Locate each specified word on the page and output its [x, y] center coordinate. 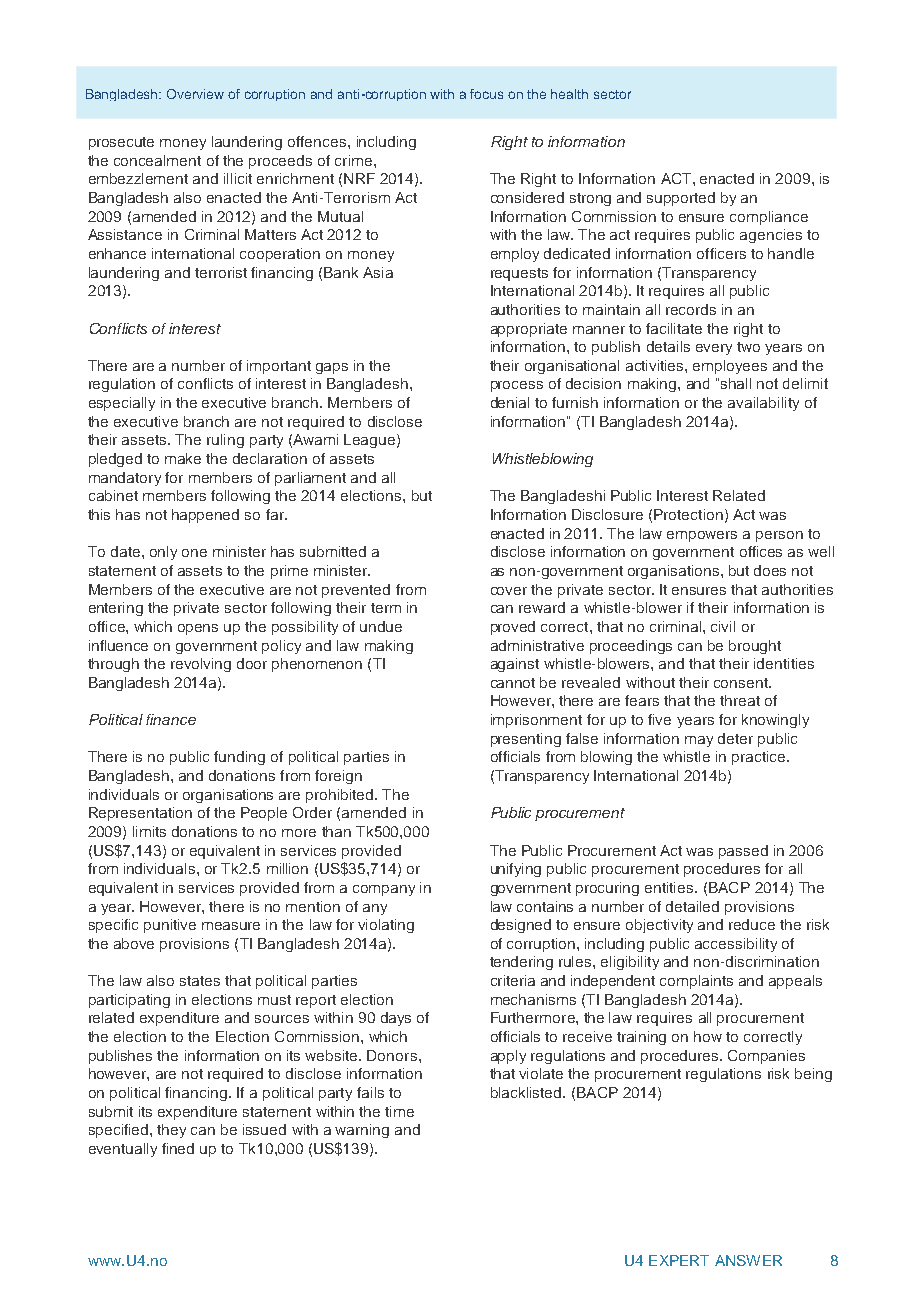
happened [205, 516]
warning [362, 1131]
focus [486, 94]
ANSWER [748, 1260]
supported [681, 199]
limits [149, 831]
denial [510, 402]
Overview [195, 94]
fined [178, 1148]
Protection [688, 514]
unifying [516, 870]
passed [743, 852]
